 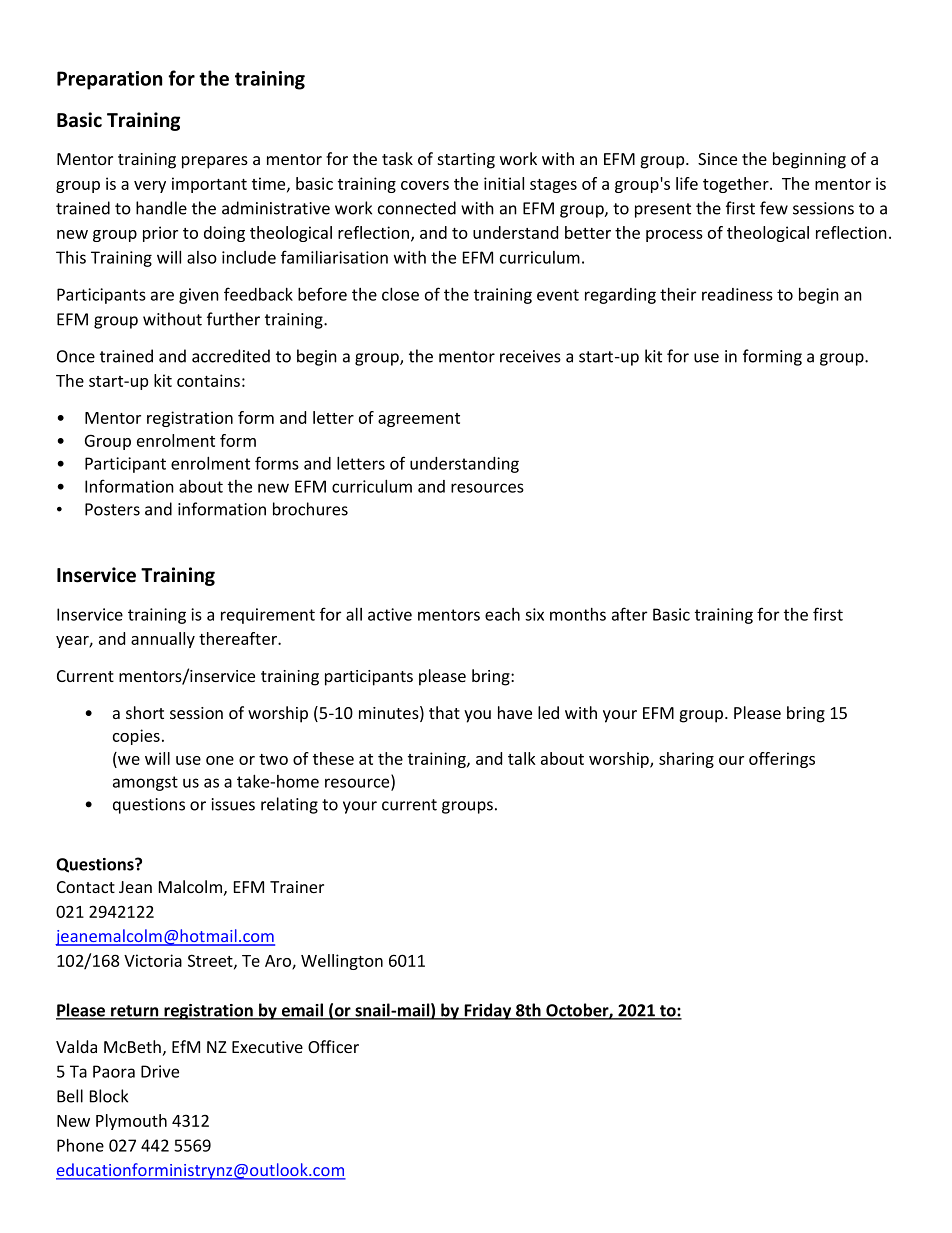 What do you see at coordinates (717, 159) in the screenshot?
I see `Since` at bounding box center [717, 159].
